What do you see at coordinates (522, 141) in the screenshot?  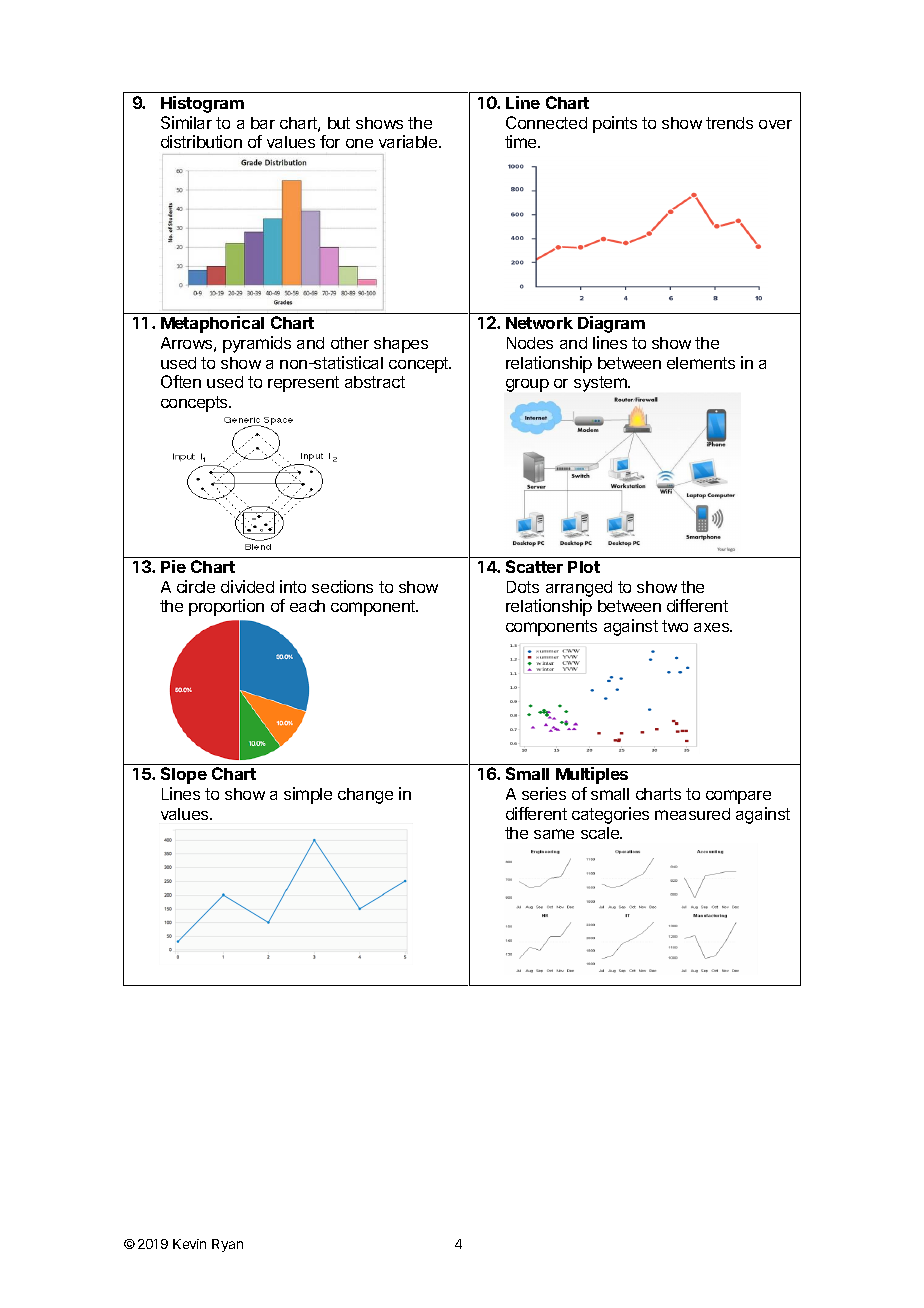 I see `time` at bounding box center [522, 141].
